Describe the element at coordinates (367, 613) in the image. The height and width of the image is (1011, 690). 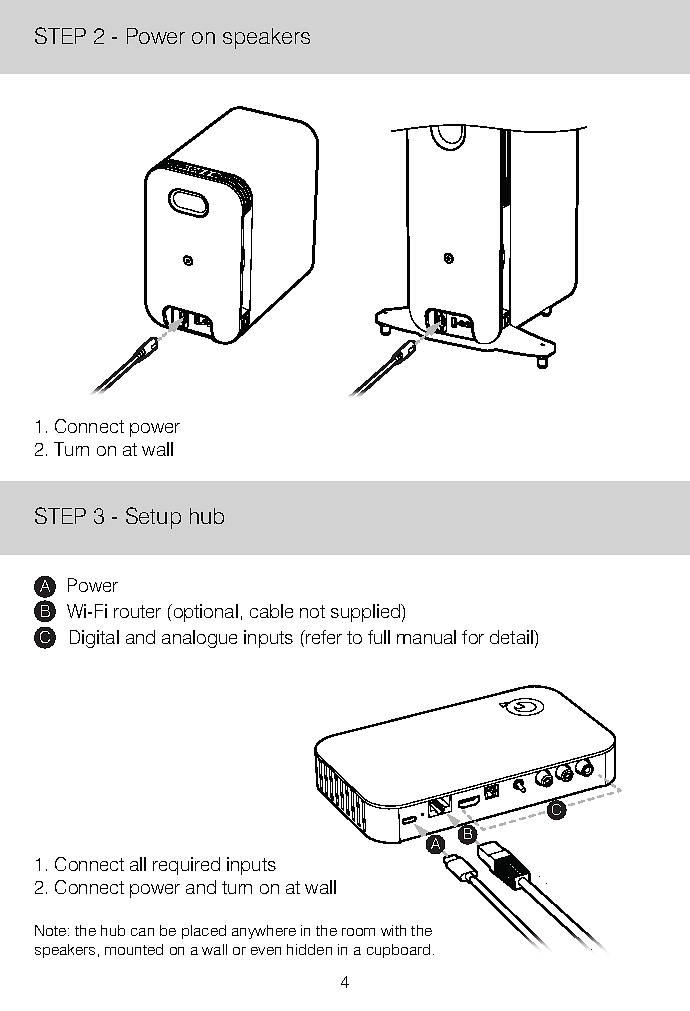
I see `supplied` at that location.
